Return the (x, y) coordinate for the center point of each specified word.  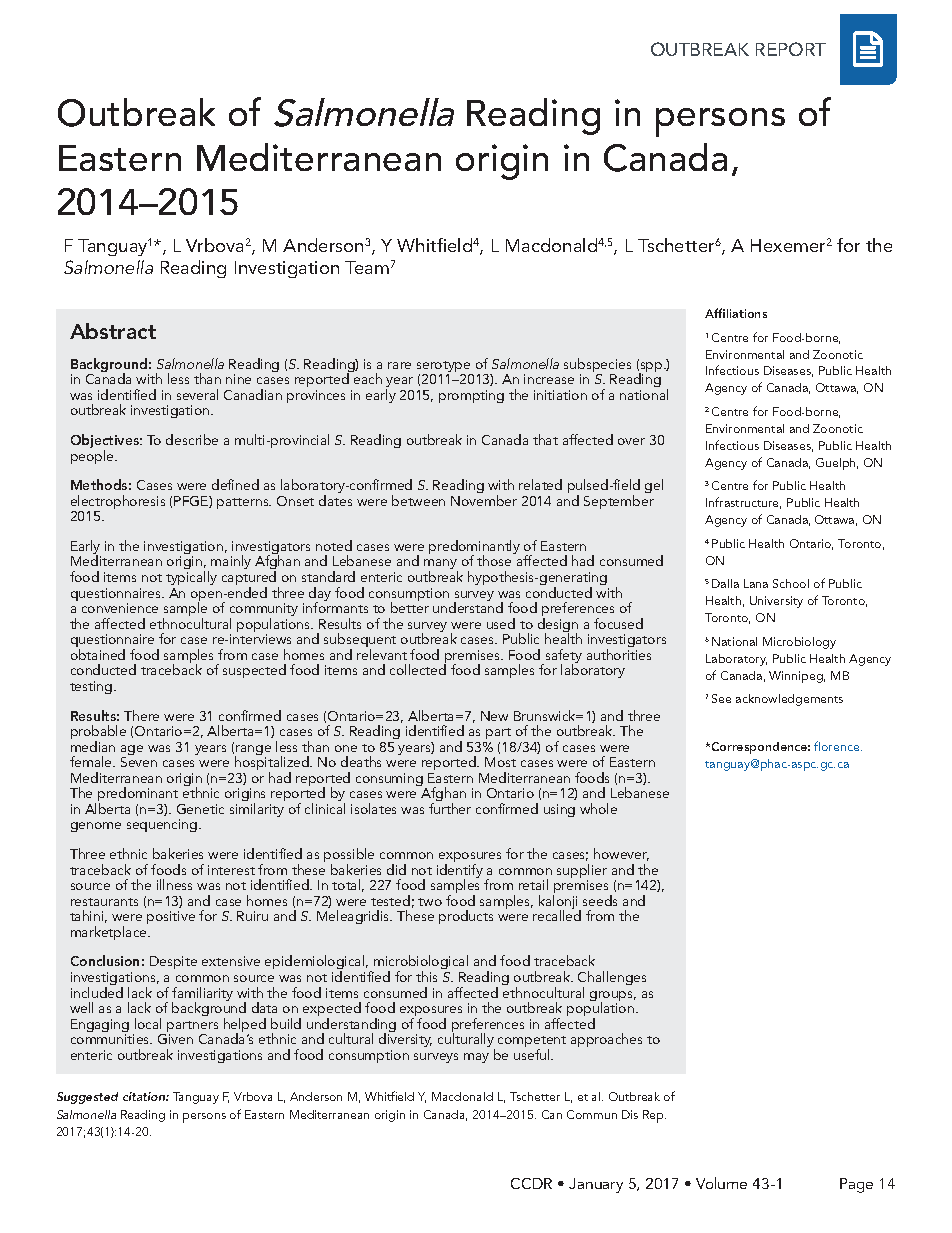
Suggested (87, 1098)
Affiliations (736, 313)
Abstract (113, 331)
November (484, 500)
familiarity (202, 995)
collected (418, 669)
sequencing (163, 825)
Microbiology (799, 643)
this (426, 976)
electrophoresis (118, 503)
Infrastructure (743, 503)
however (621, 854)
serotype (445, 368)
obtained (98, 654)
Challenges (612, 979)
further (450, 808)
